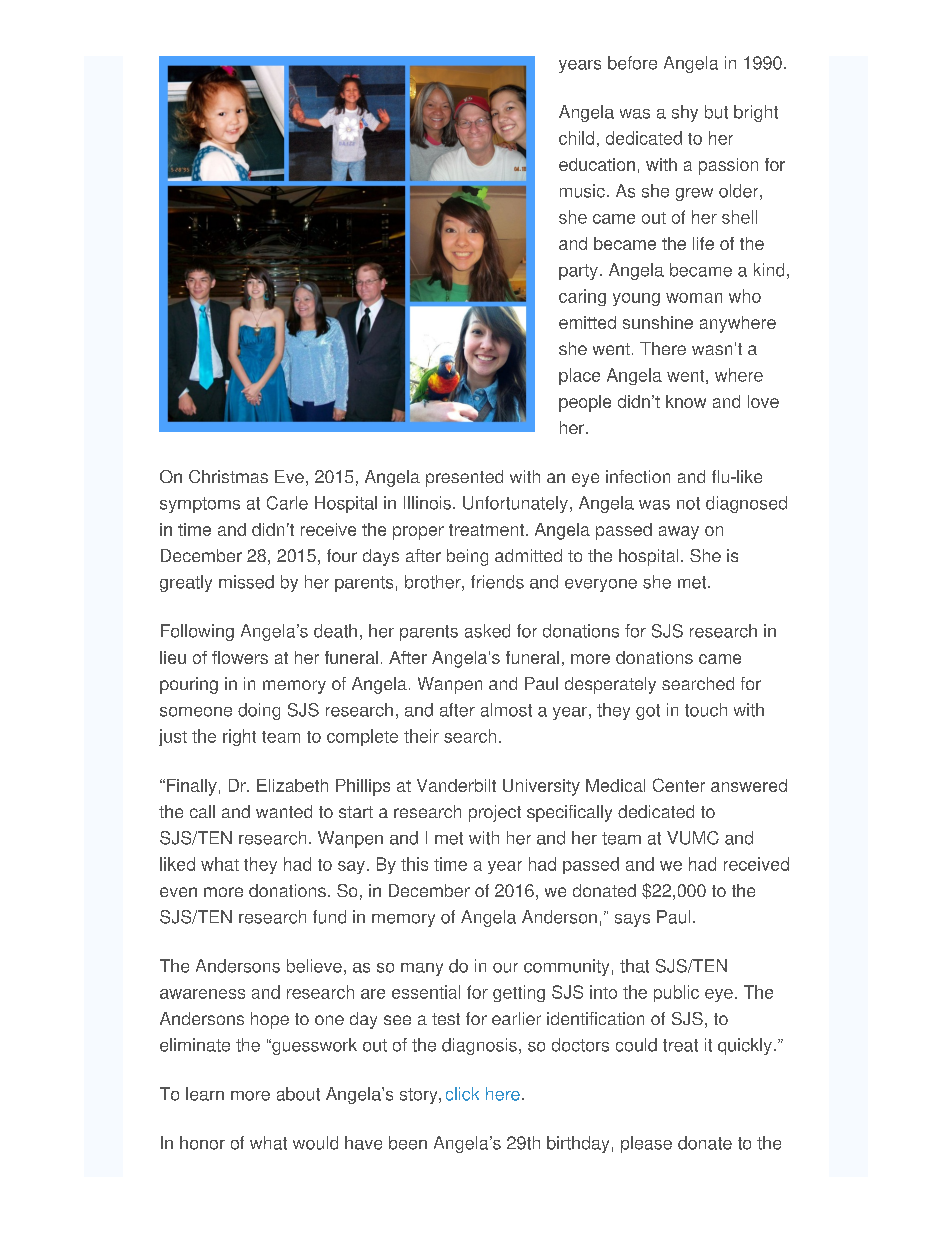  I want to click on shy, so click(685, 113).
